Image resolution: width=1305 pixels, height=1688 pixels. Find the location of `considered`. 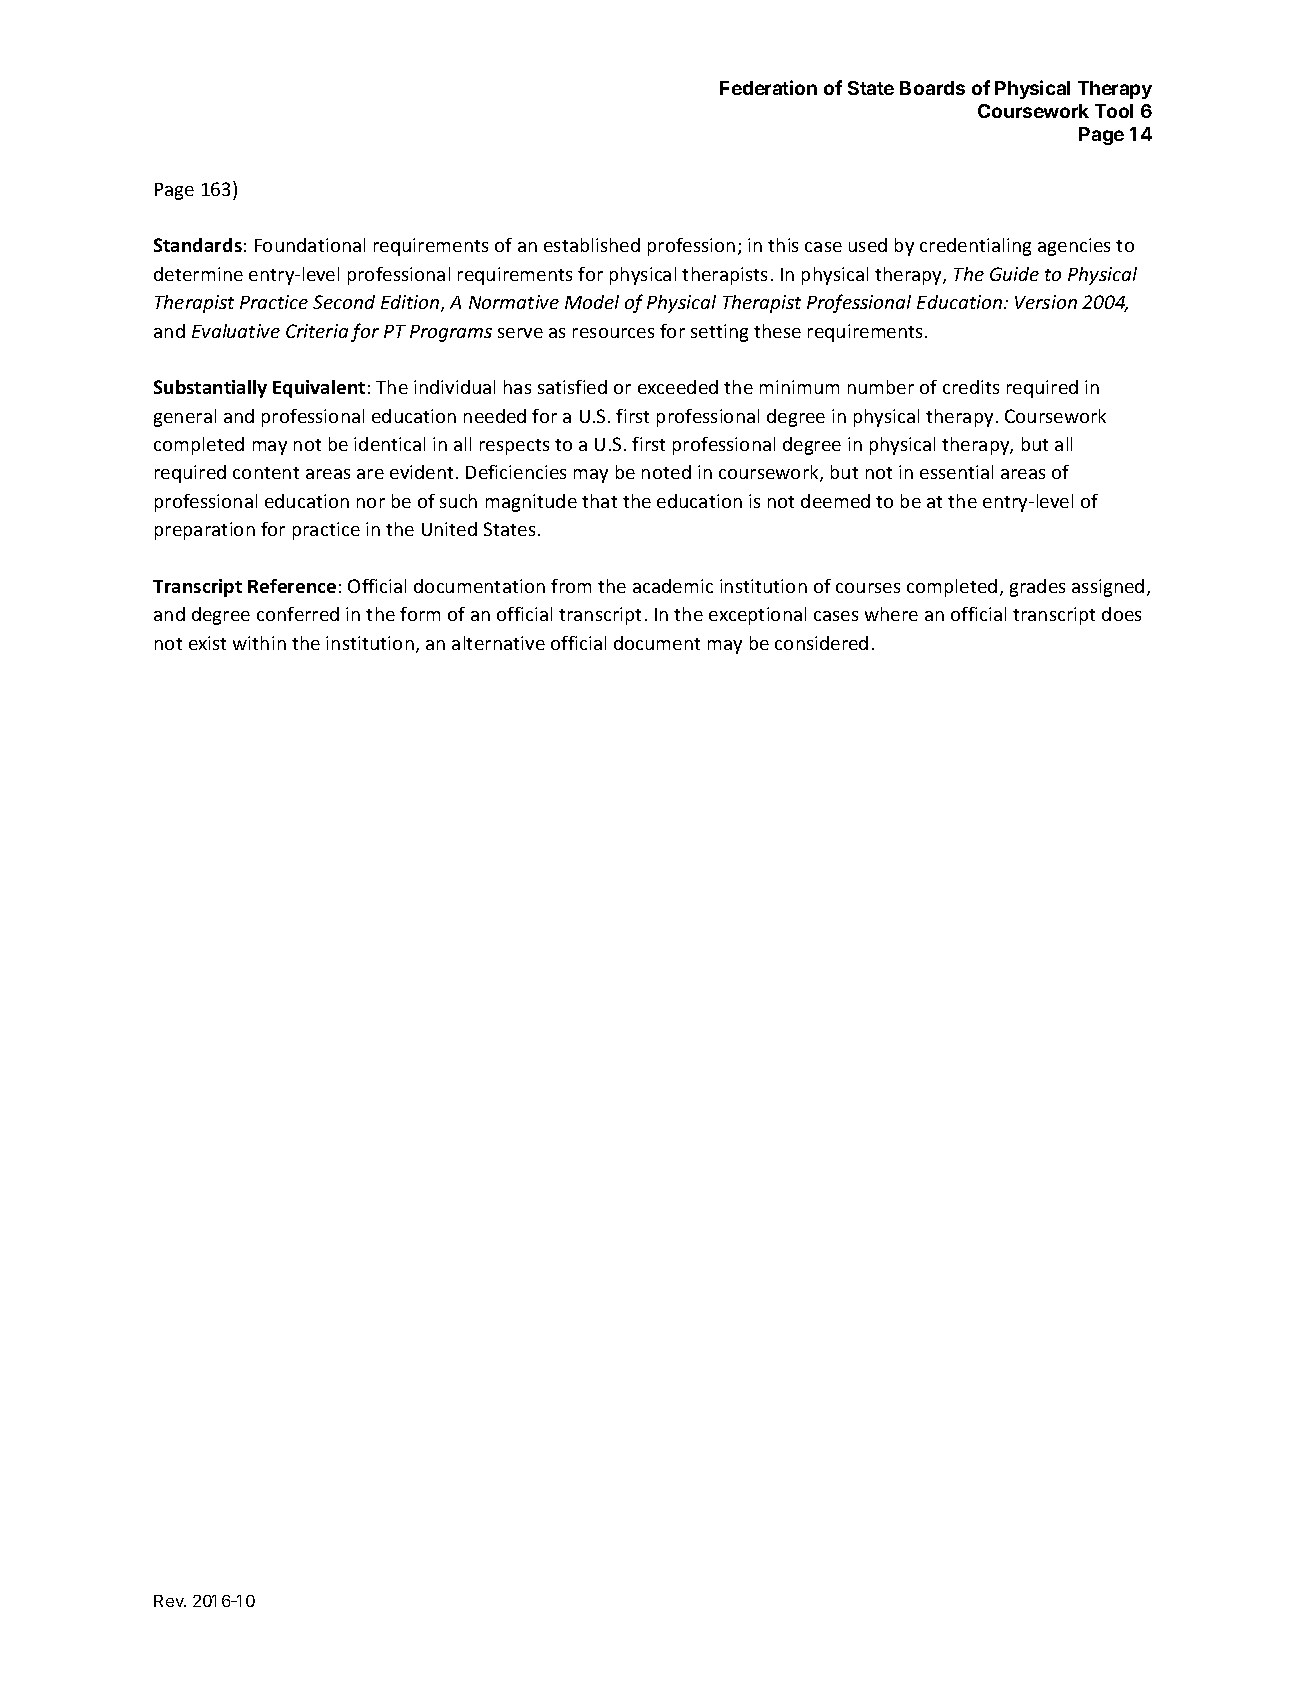

considered is located at coordinates (821, 643).
